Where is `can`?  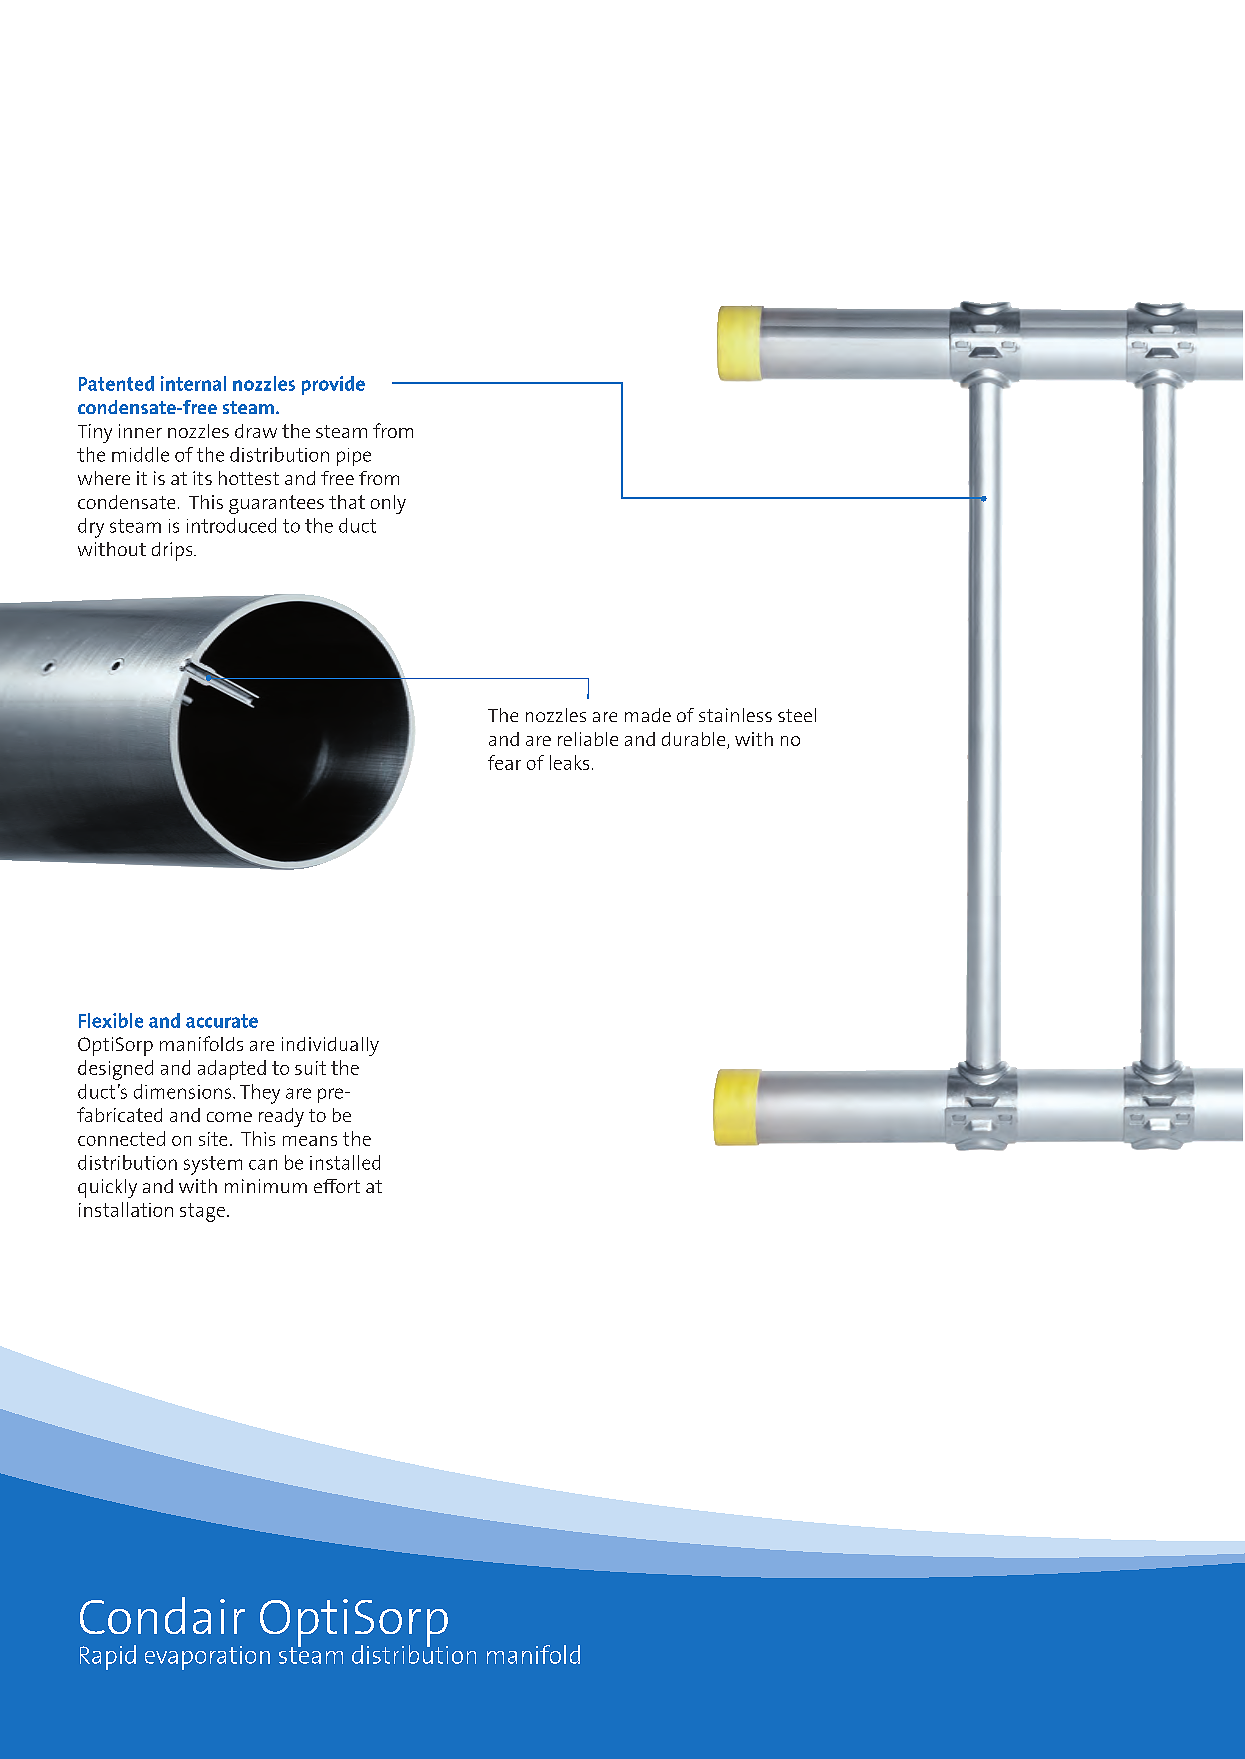
can is located at coordinates (263, 1164).
